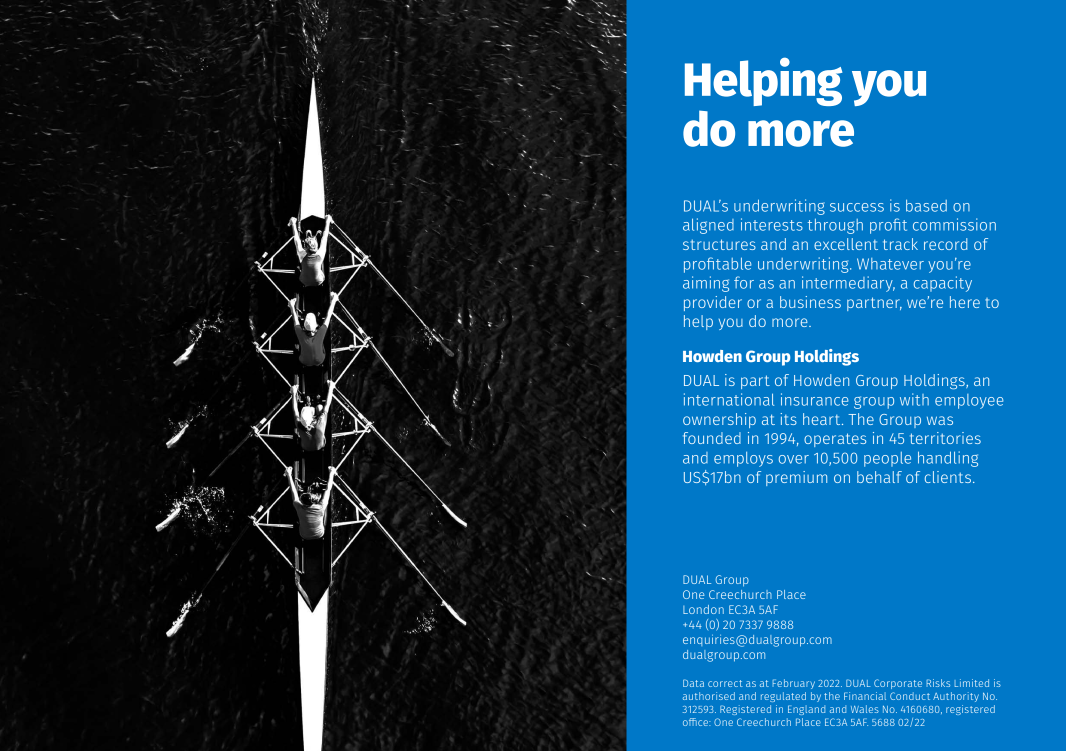  I want to click on aligned, so click(708, 226).
